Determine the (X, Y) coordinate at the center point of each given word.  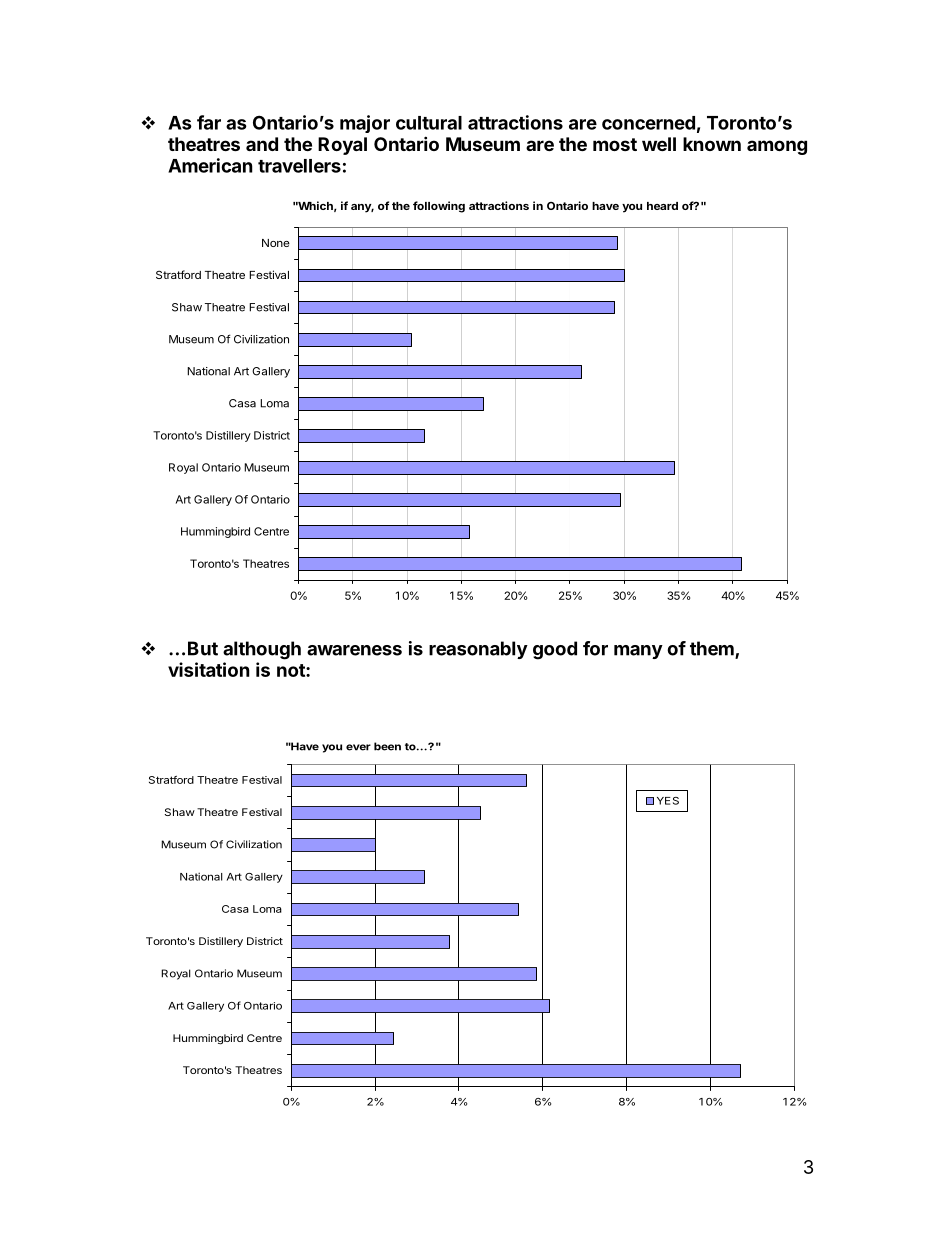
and (262, 144)
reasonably (478, 650)
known (712, 144)
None (276, 243)
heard (662, 206)
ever (358, 747)
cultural (429, 123)
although (262, 650)
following (439, 207)
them (713, 649)
